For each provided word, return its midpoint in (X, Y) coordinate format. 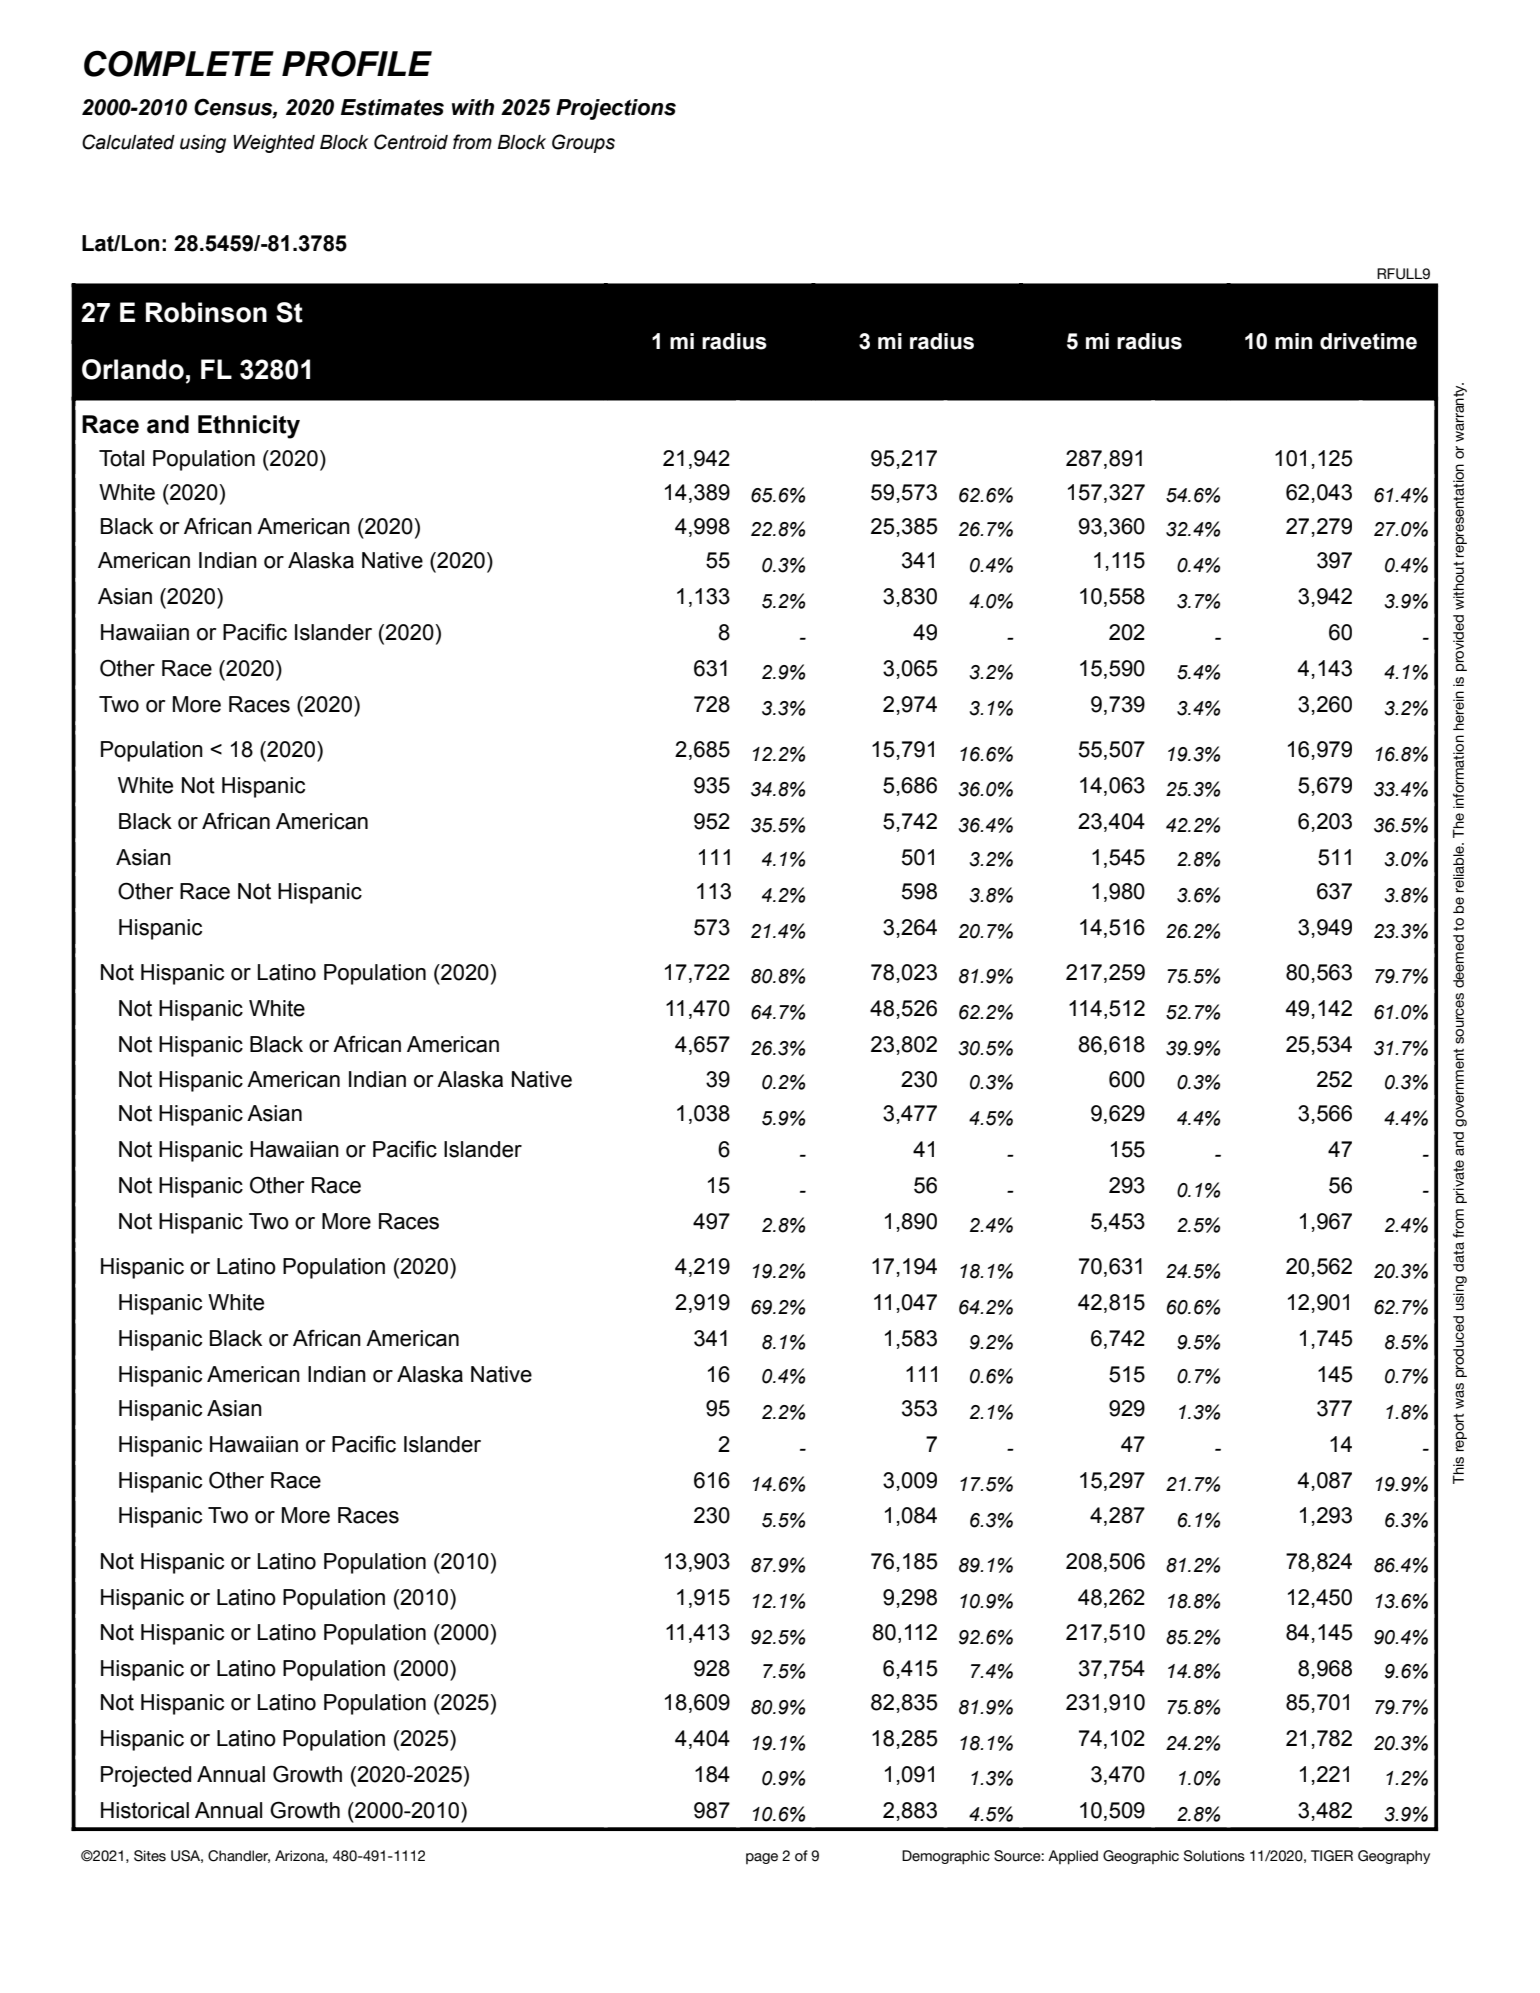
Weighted (274, 144)
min (1293, 341)
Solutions (1214, 1856)
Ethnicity (249, 427)
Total (121, 458)
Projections (616, 109)
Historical (145, 1810)
